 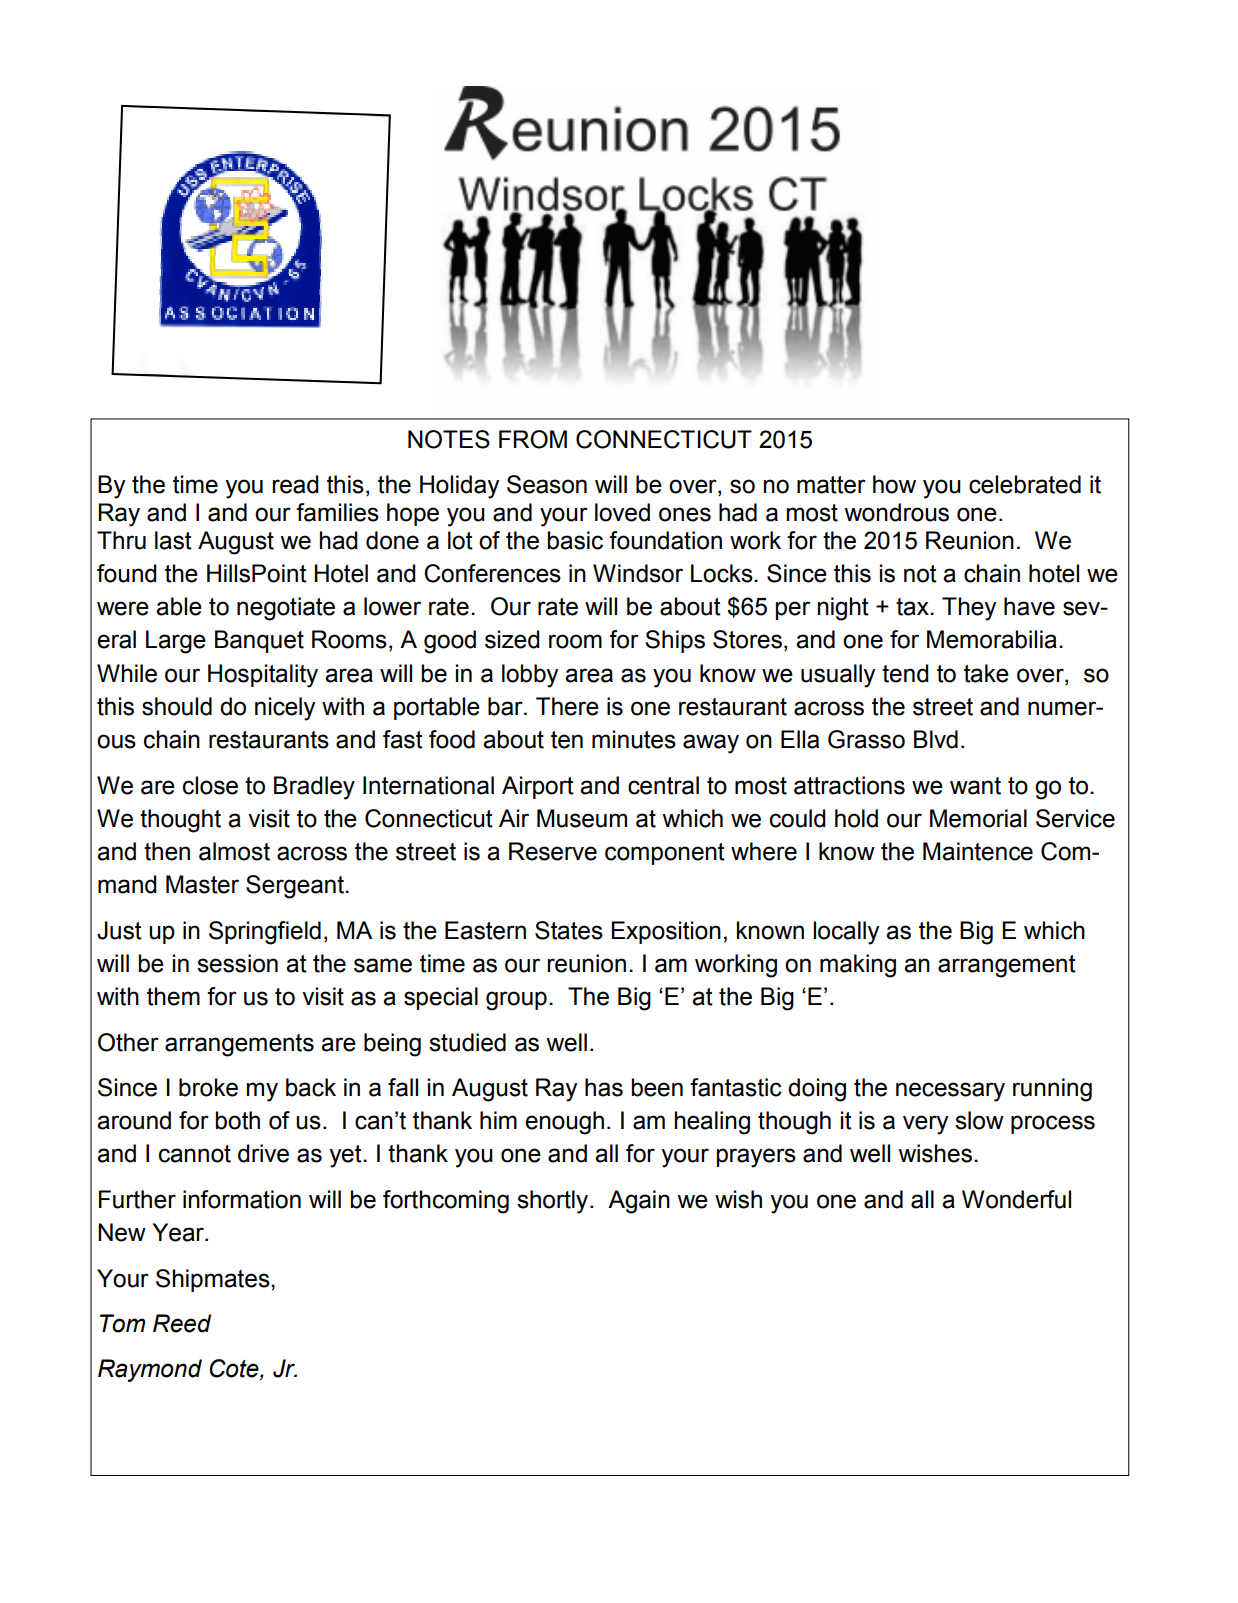 I want to click on Season, so click(x=547, y=484).
